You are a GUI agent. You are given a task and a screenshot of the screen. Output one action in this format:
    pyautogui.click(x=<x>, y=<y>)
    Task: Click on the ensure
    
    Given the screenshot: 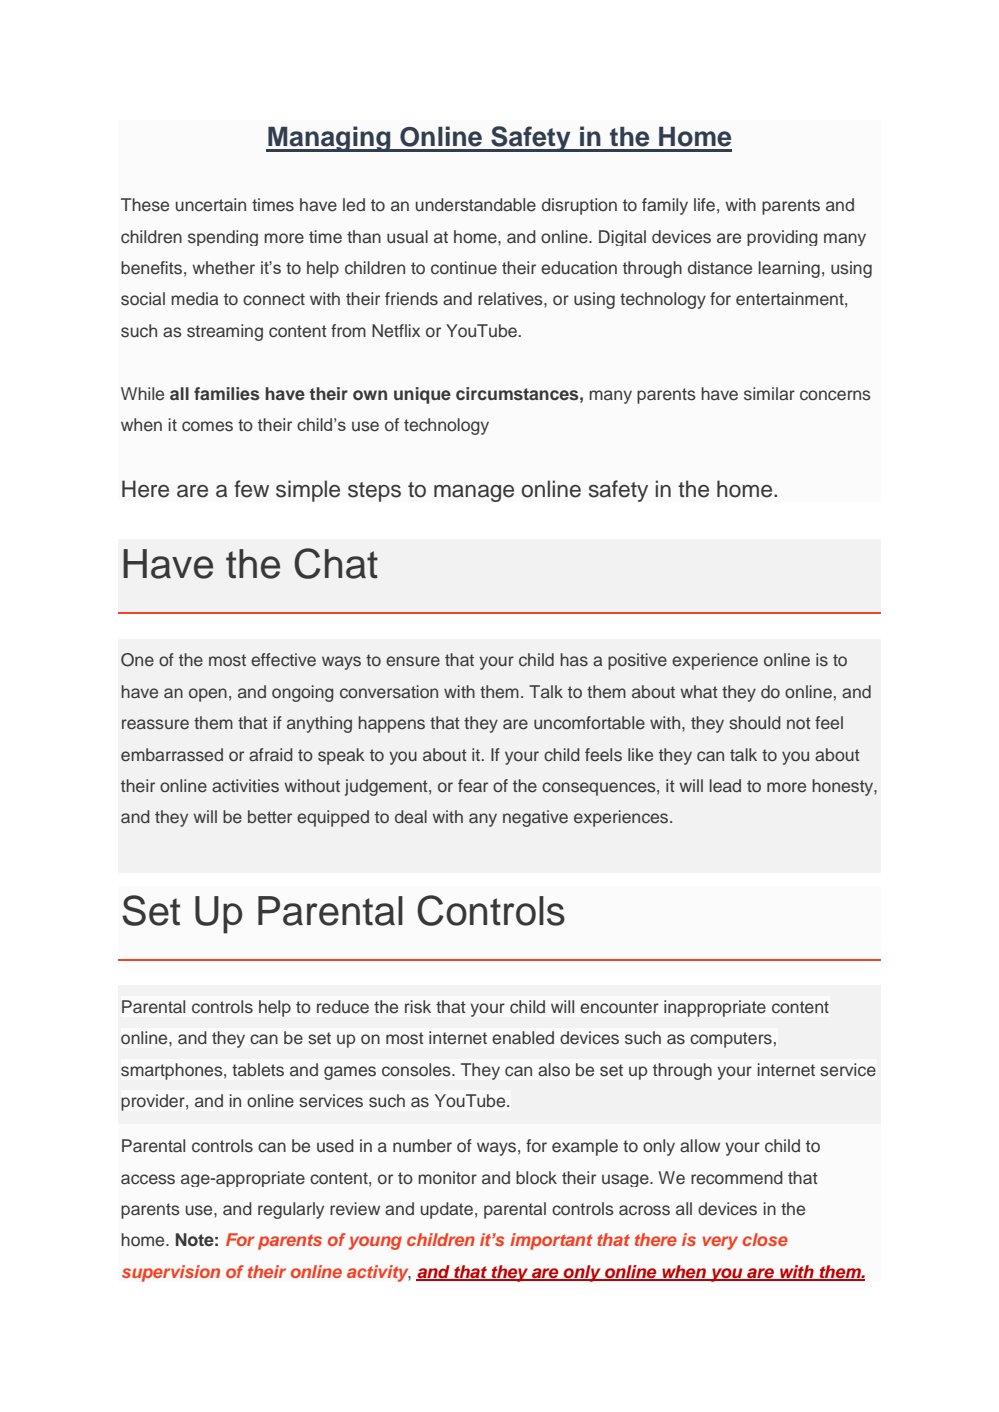 What is the action you would take?
    pyautogui.click(x=413, y=661)
